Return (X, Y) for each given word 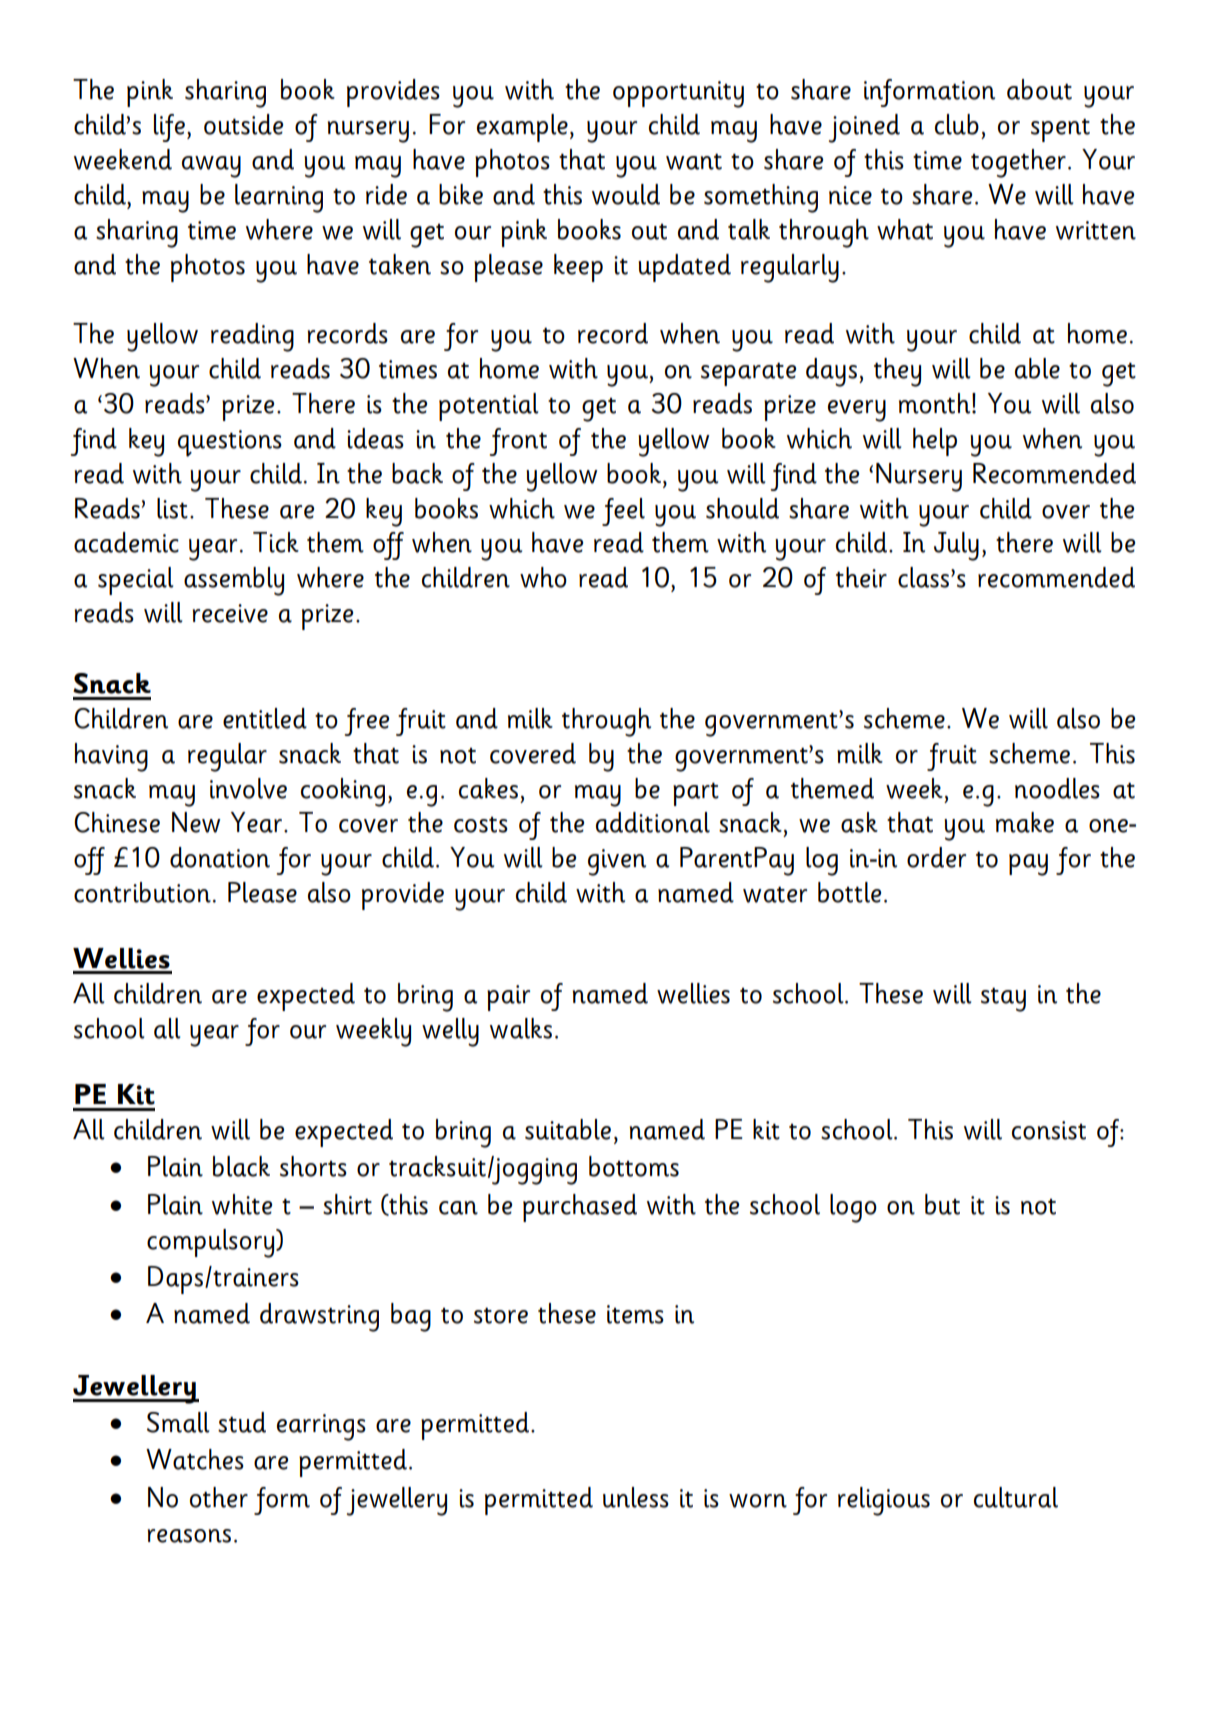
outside (243, 124)
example (522, 128)
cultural (1016, 1497)
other (219, 1497)
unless (636, 1497)
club (957, 124)
